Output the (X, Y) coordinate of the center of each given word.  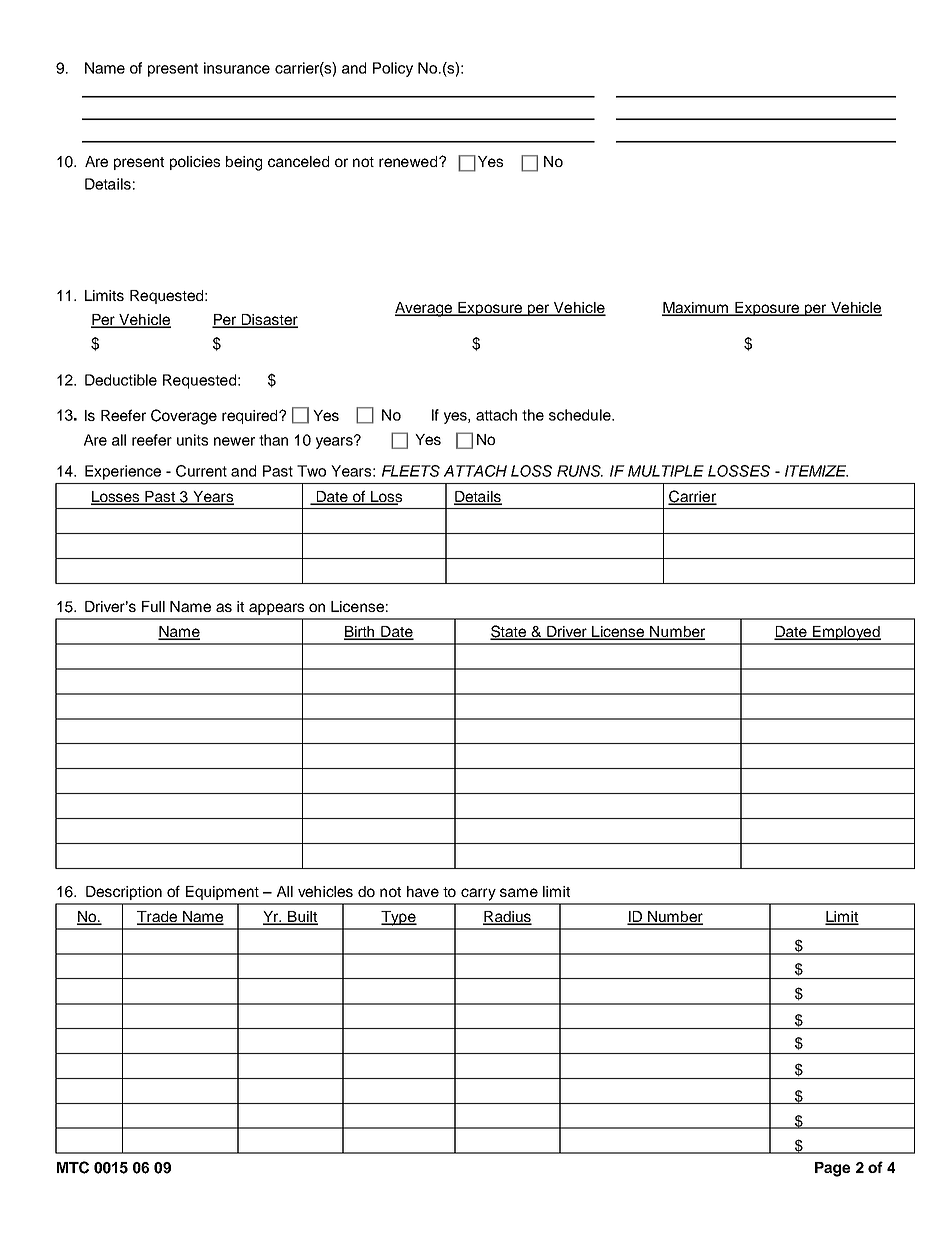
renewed (409, 161)
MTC (73, 1167)
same (519, 892)
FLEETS (411, 471)
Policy (393, 69)
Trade (158, 918)
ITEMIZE (816, 471)
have (423, 891)
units (192, 440)
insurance (237, 68)
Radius (507, 918)
